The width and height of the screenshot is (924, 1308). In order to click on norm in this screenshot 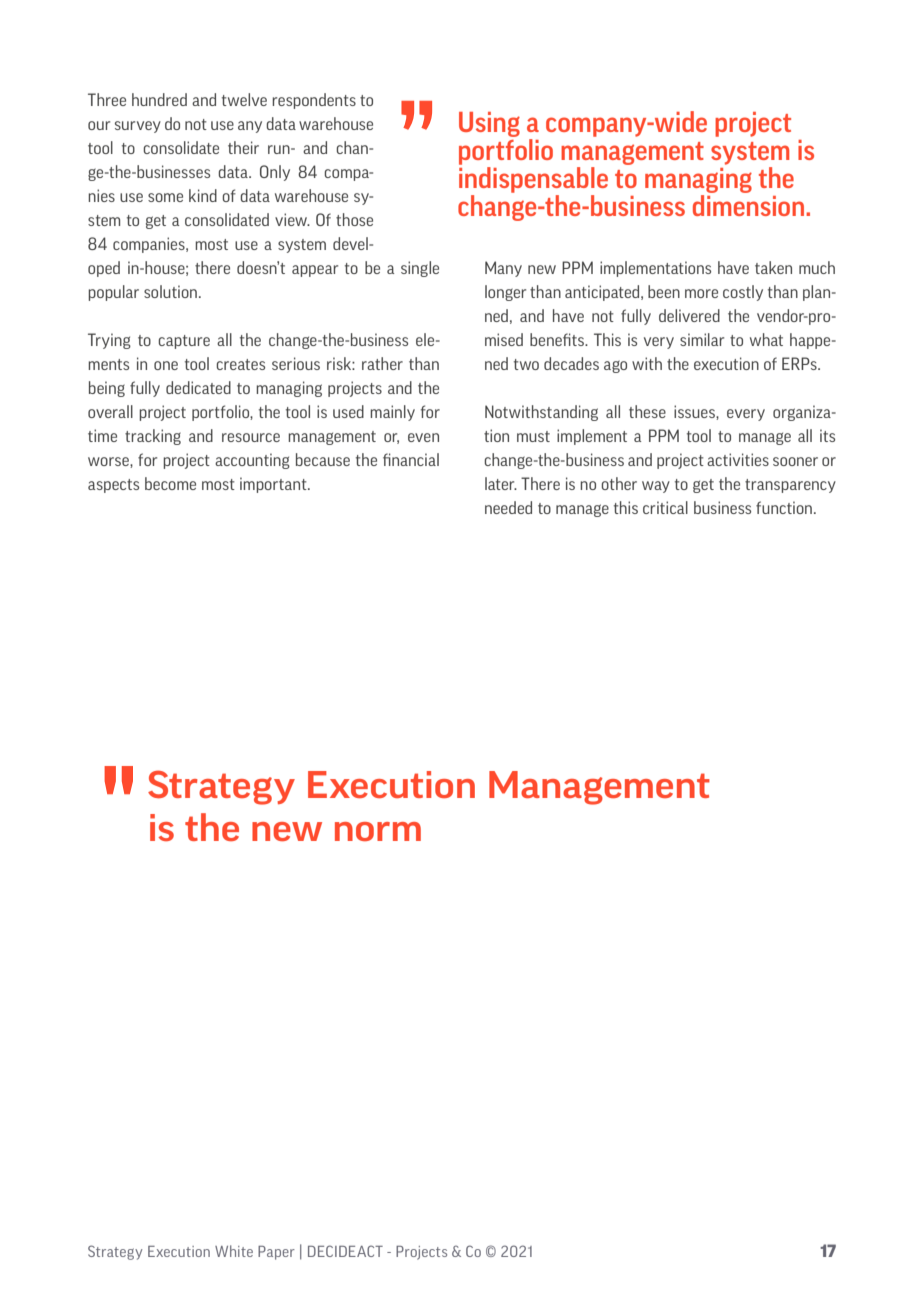, I will do `click(378, 831)`.
